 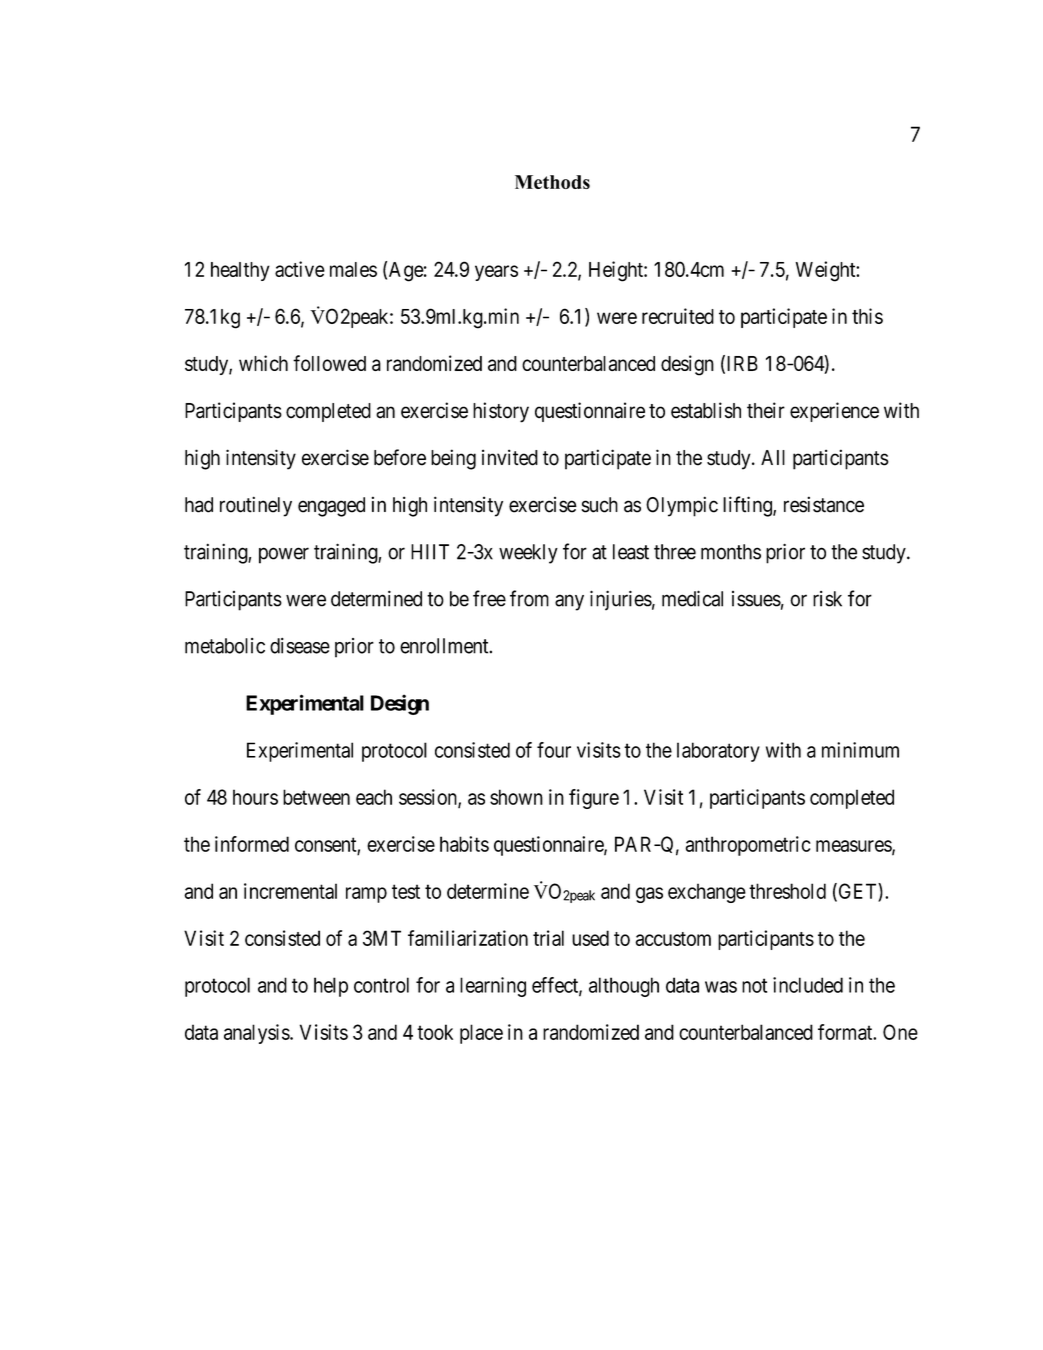 I want to click on resistance, so click(x=824, y=504).
